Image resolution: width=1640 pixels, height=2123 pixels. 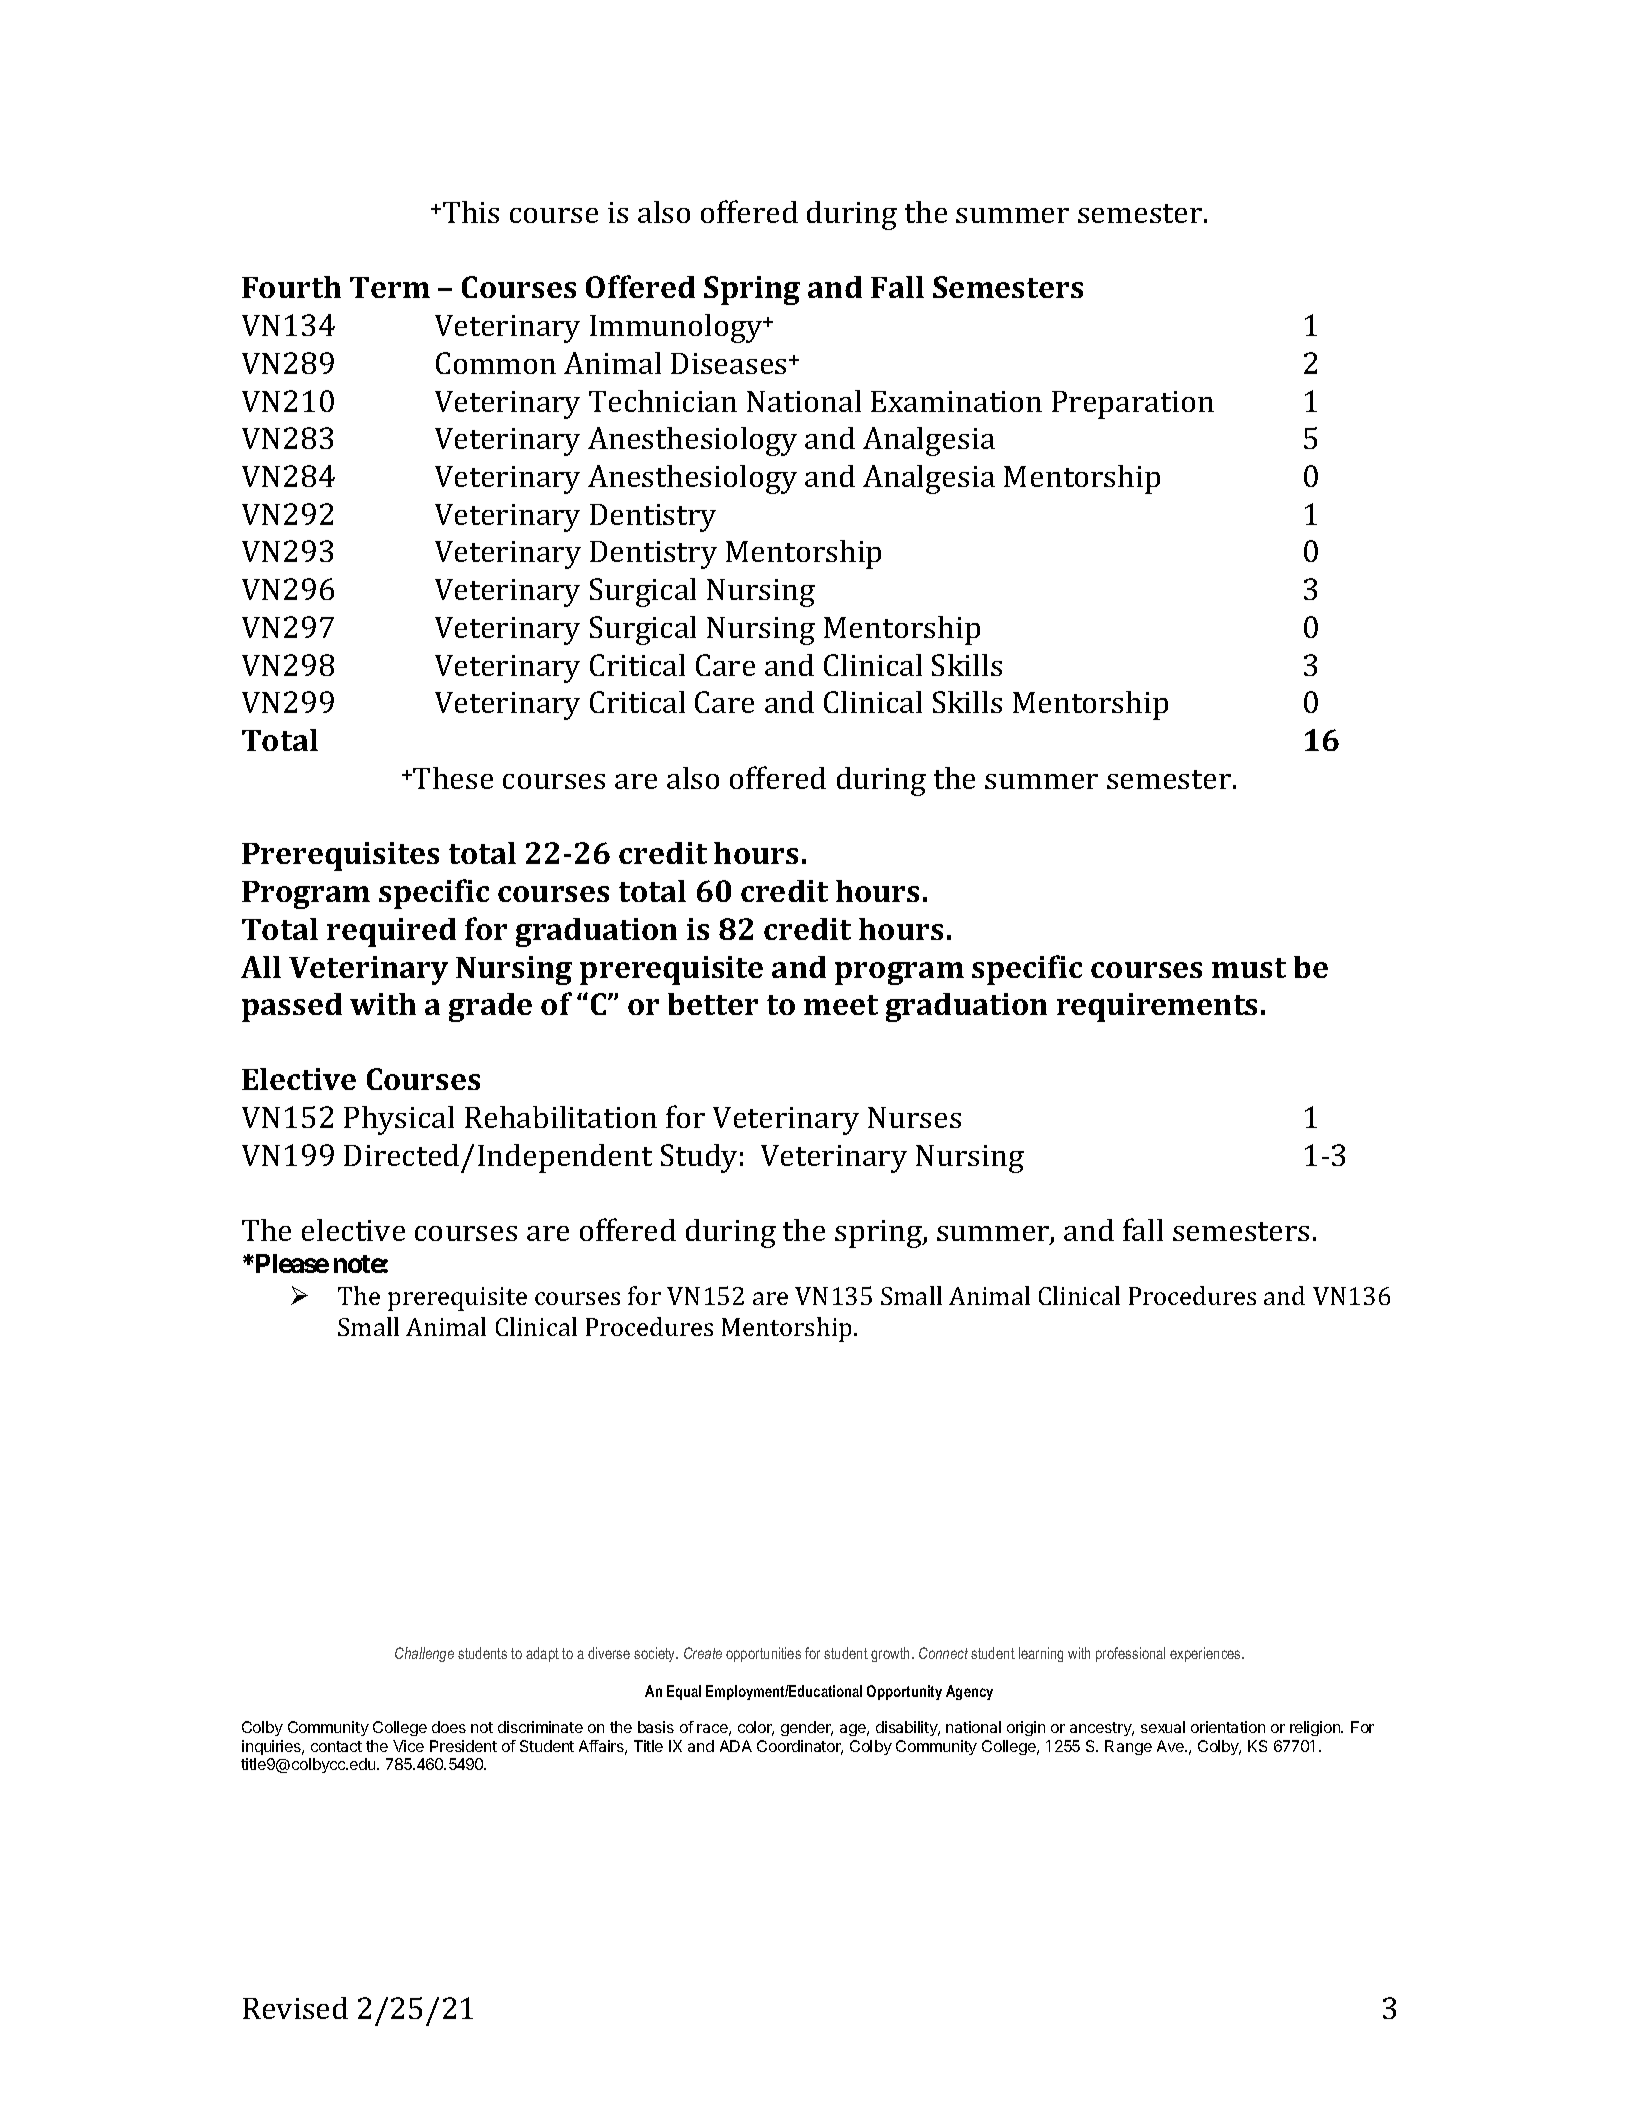 I want to click on meet, so click(x=841, y=1005).
